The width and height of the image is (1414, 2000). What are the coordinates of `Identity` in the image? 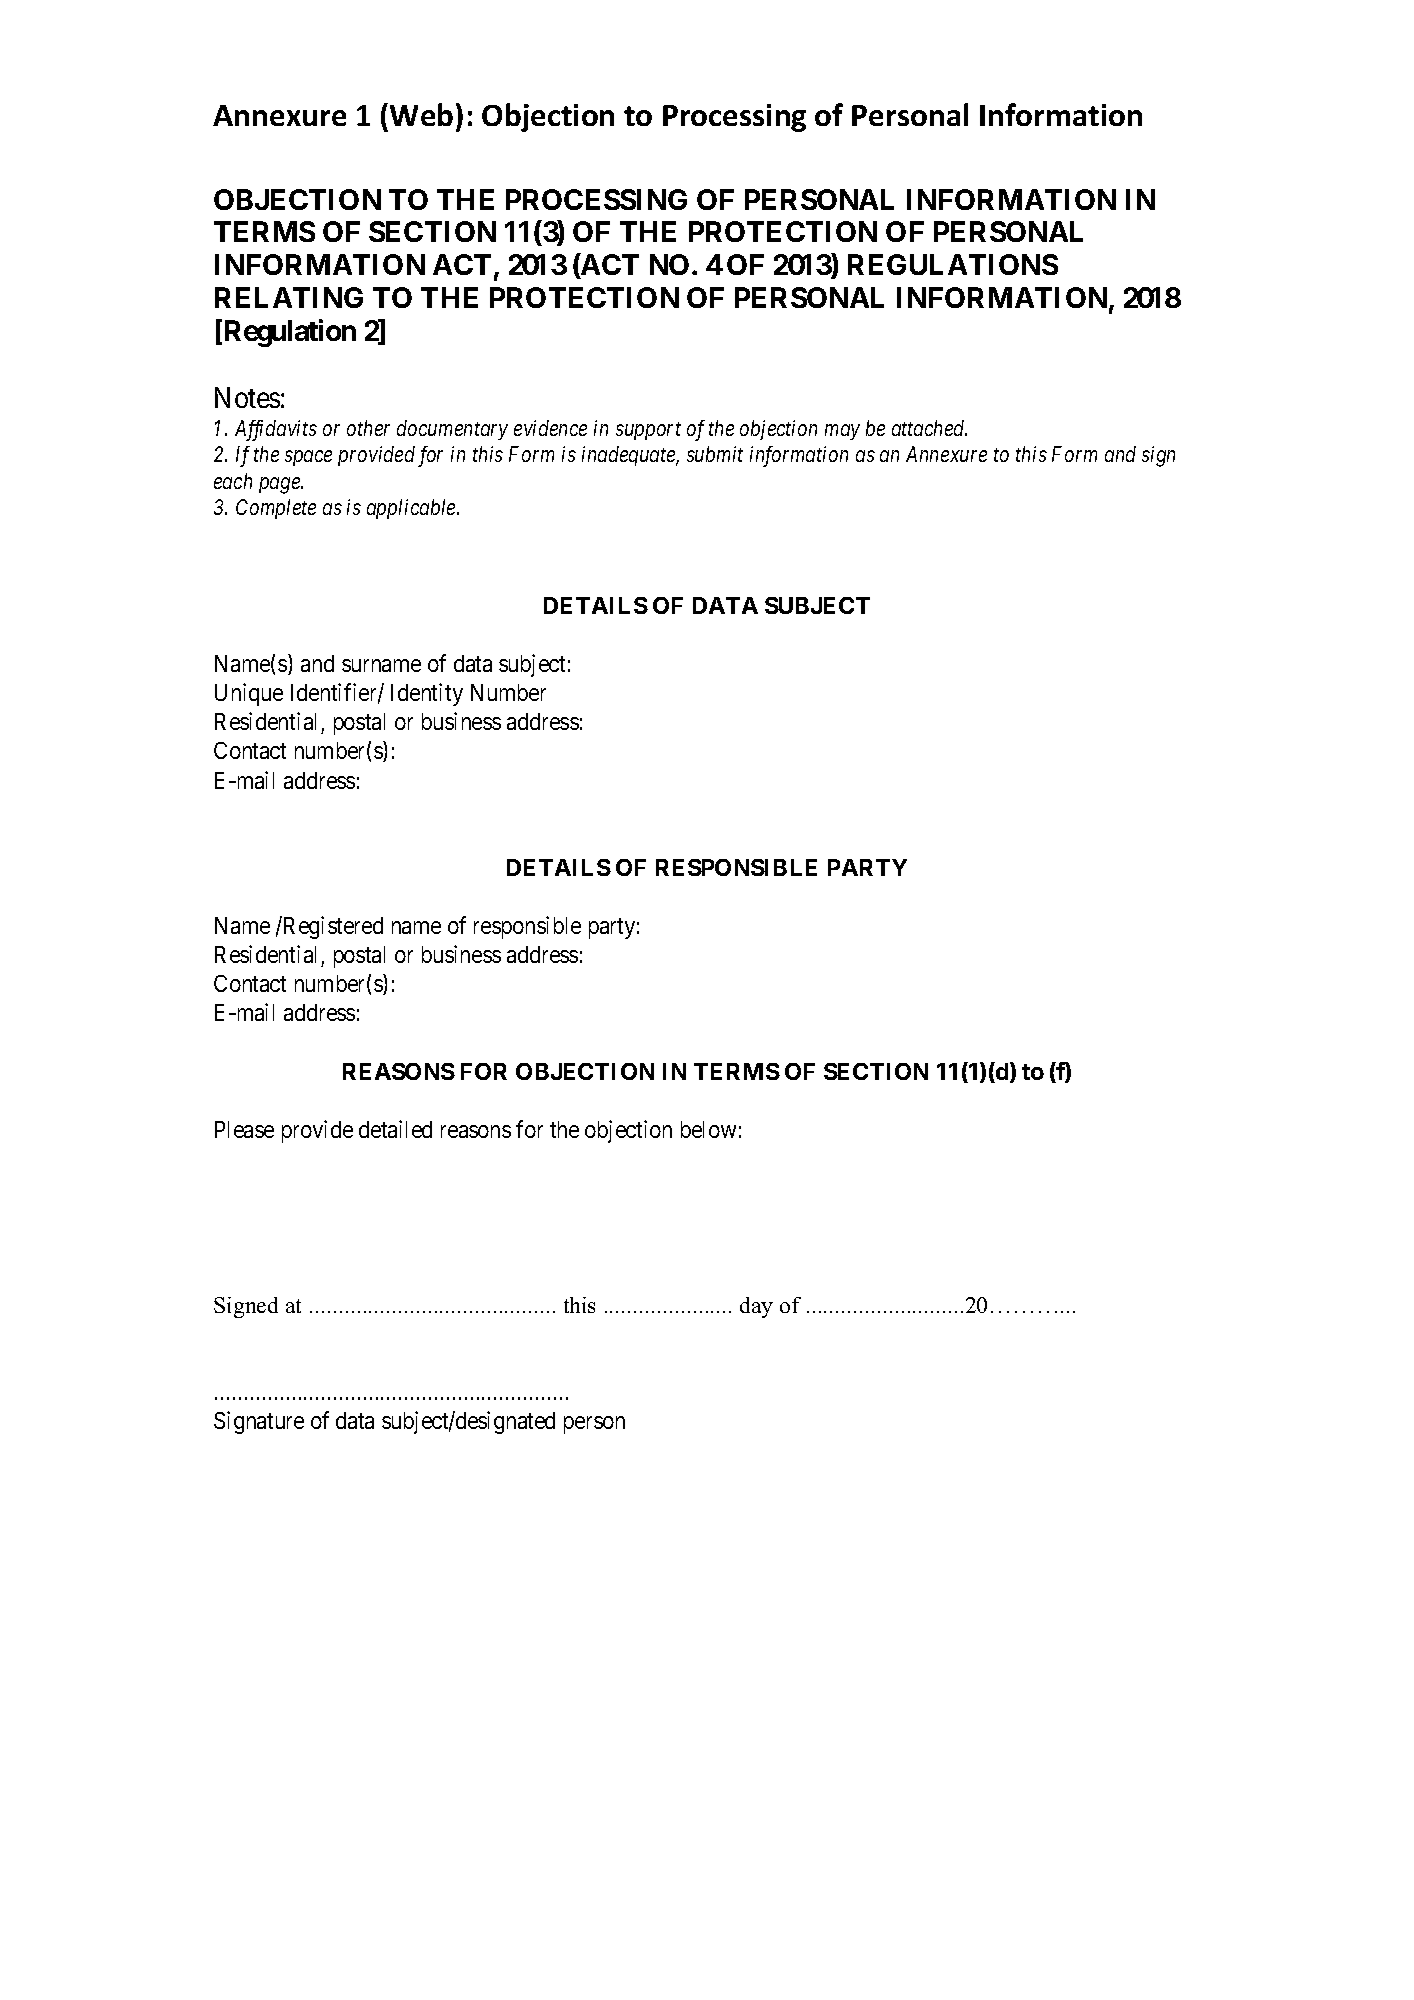 It's located at (427, 694).
